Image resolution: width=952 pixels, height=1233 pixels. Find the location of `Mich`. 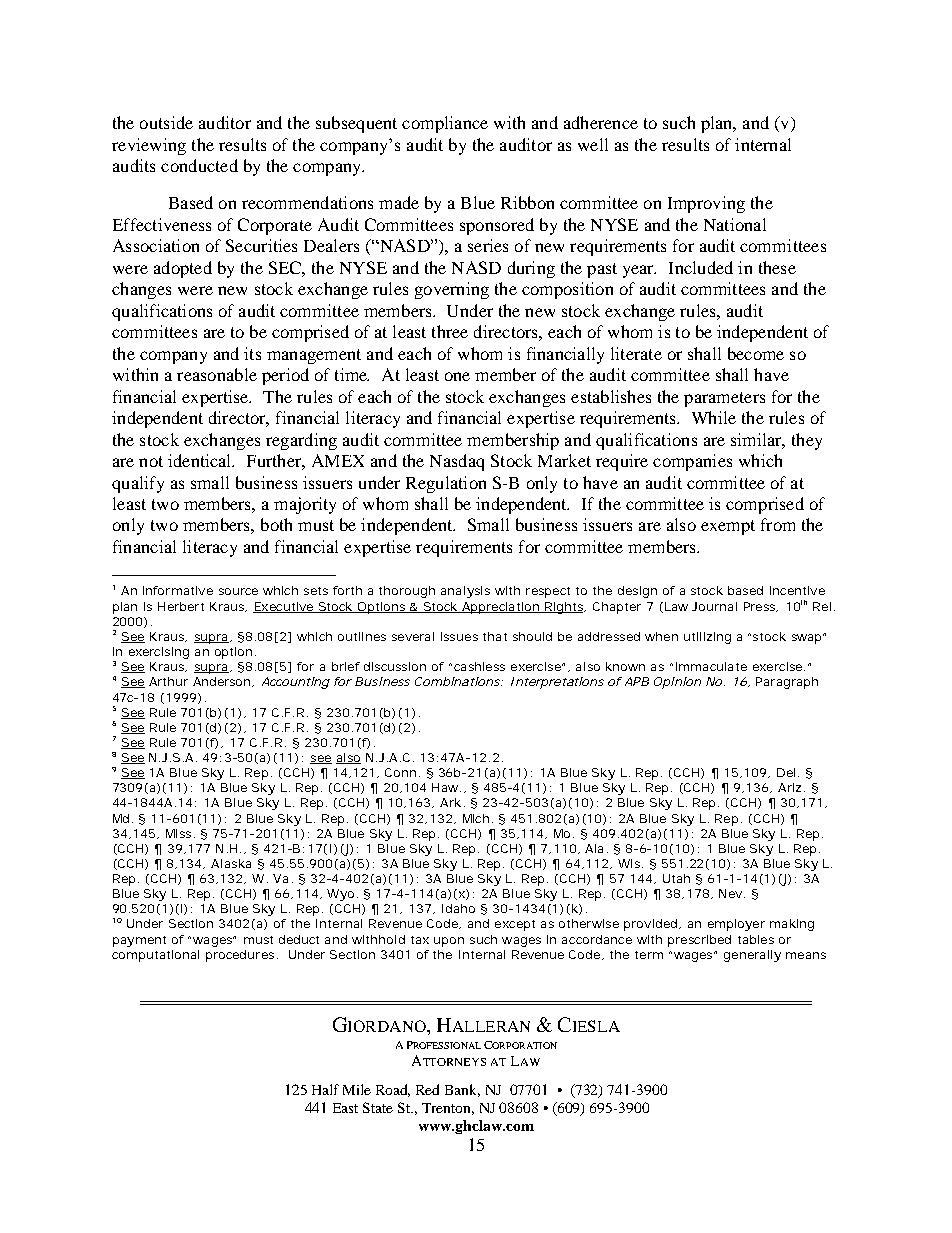

Mich is located at coordinates (476, 818).
